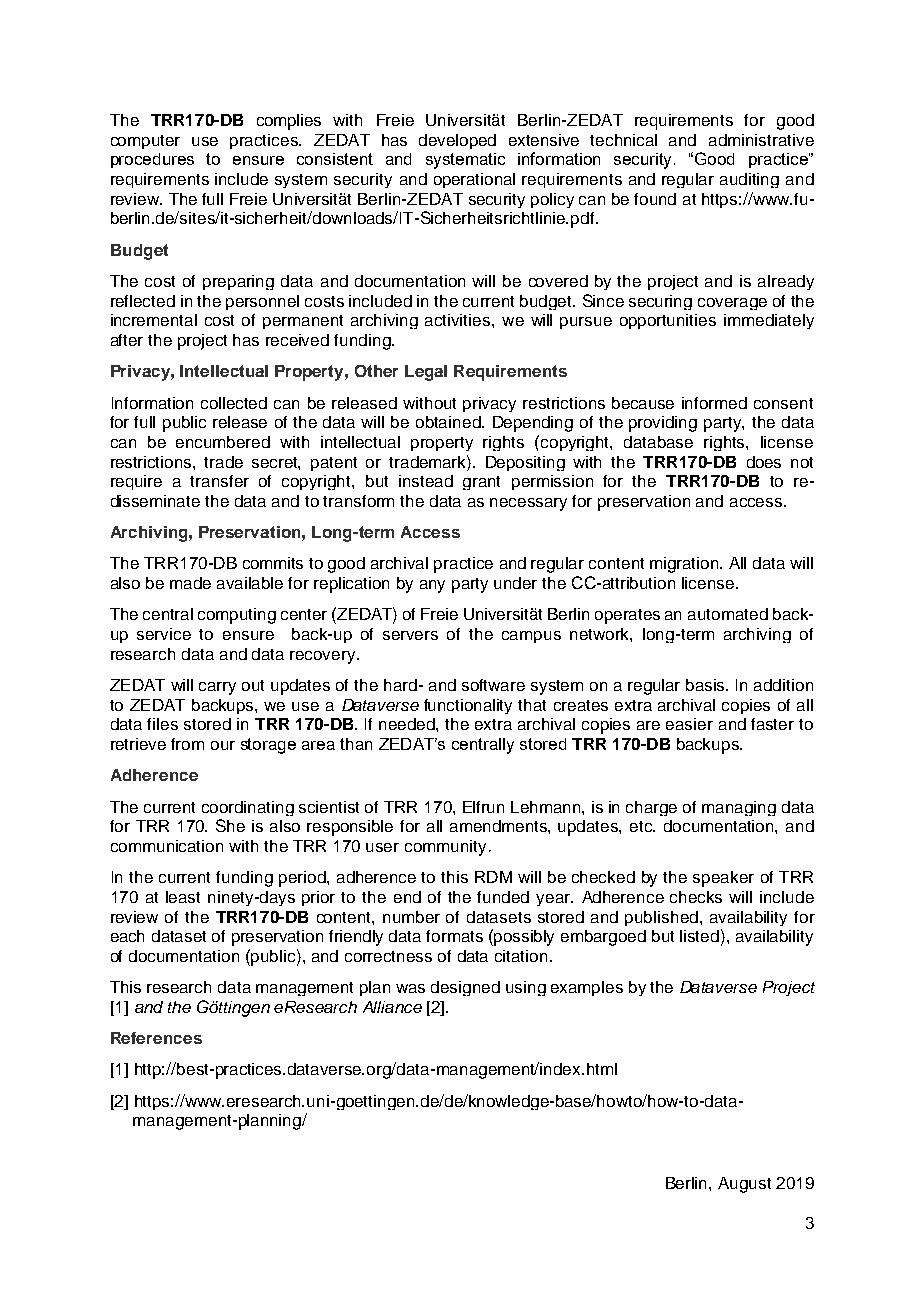  Describe the element at coordinates (156, 1038) in the screenshot. I see `References` at that location.
